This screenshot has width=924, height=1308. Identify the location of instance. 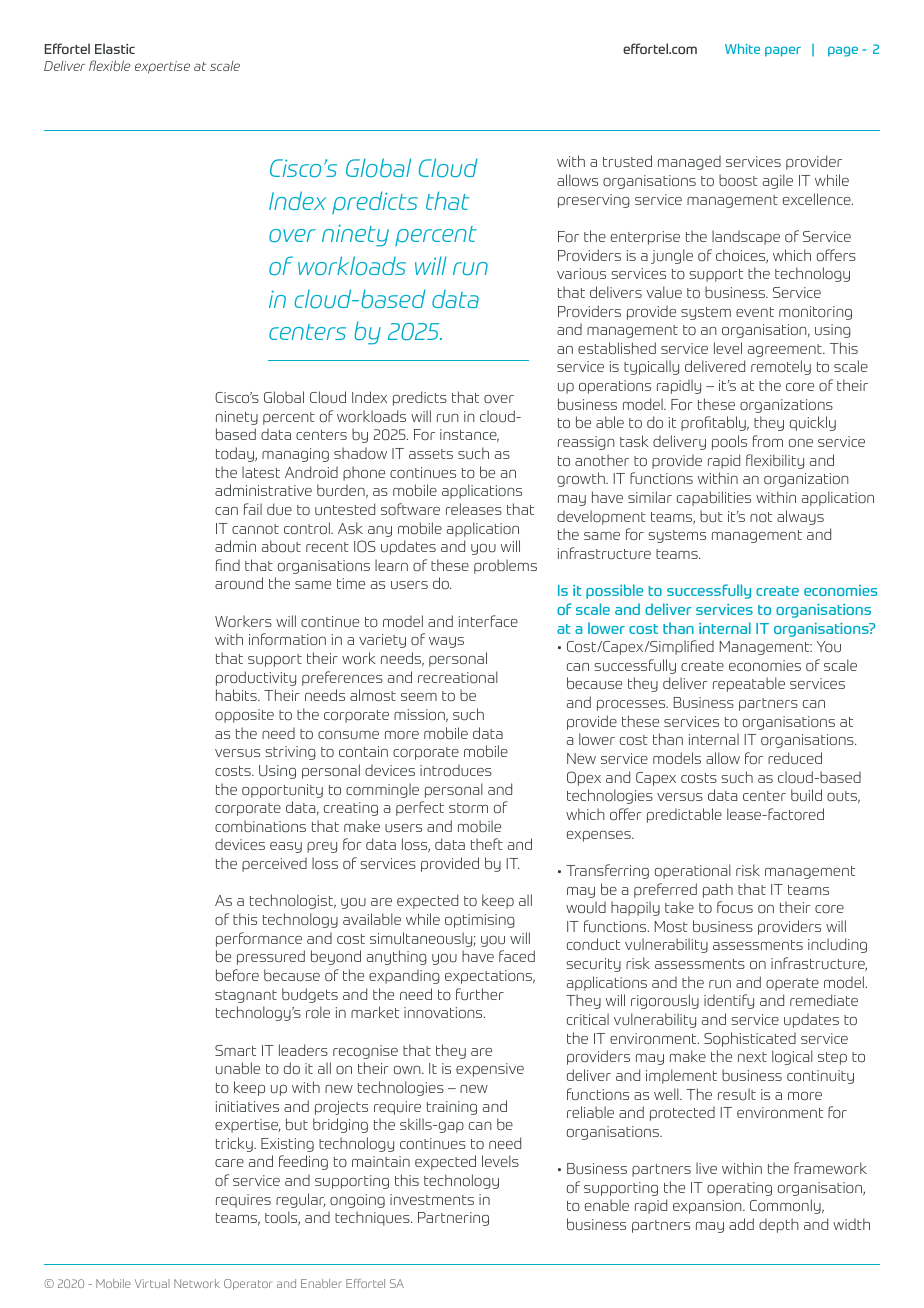
(469, 435).
